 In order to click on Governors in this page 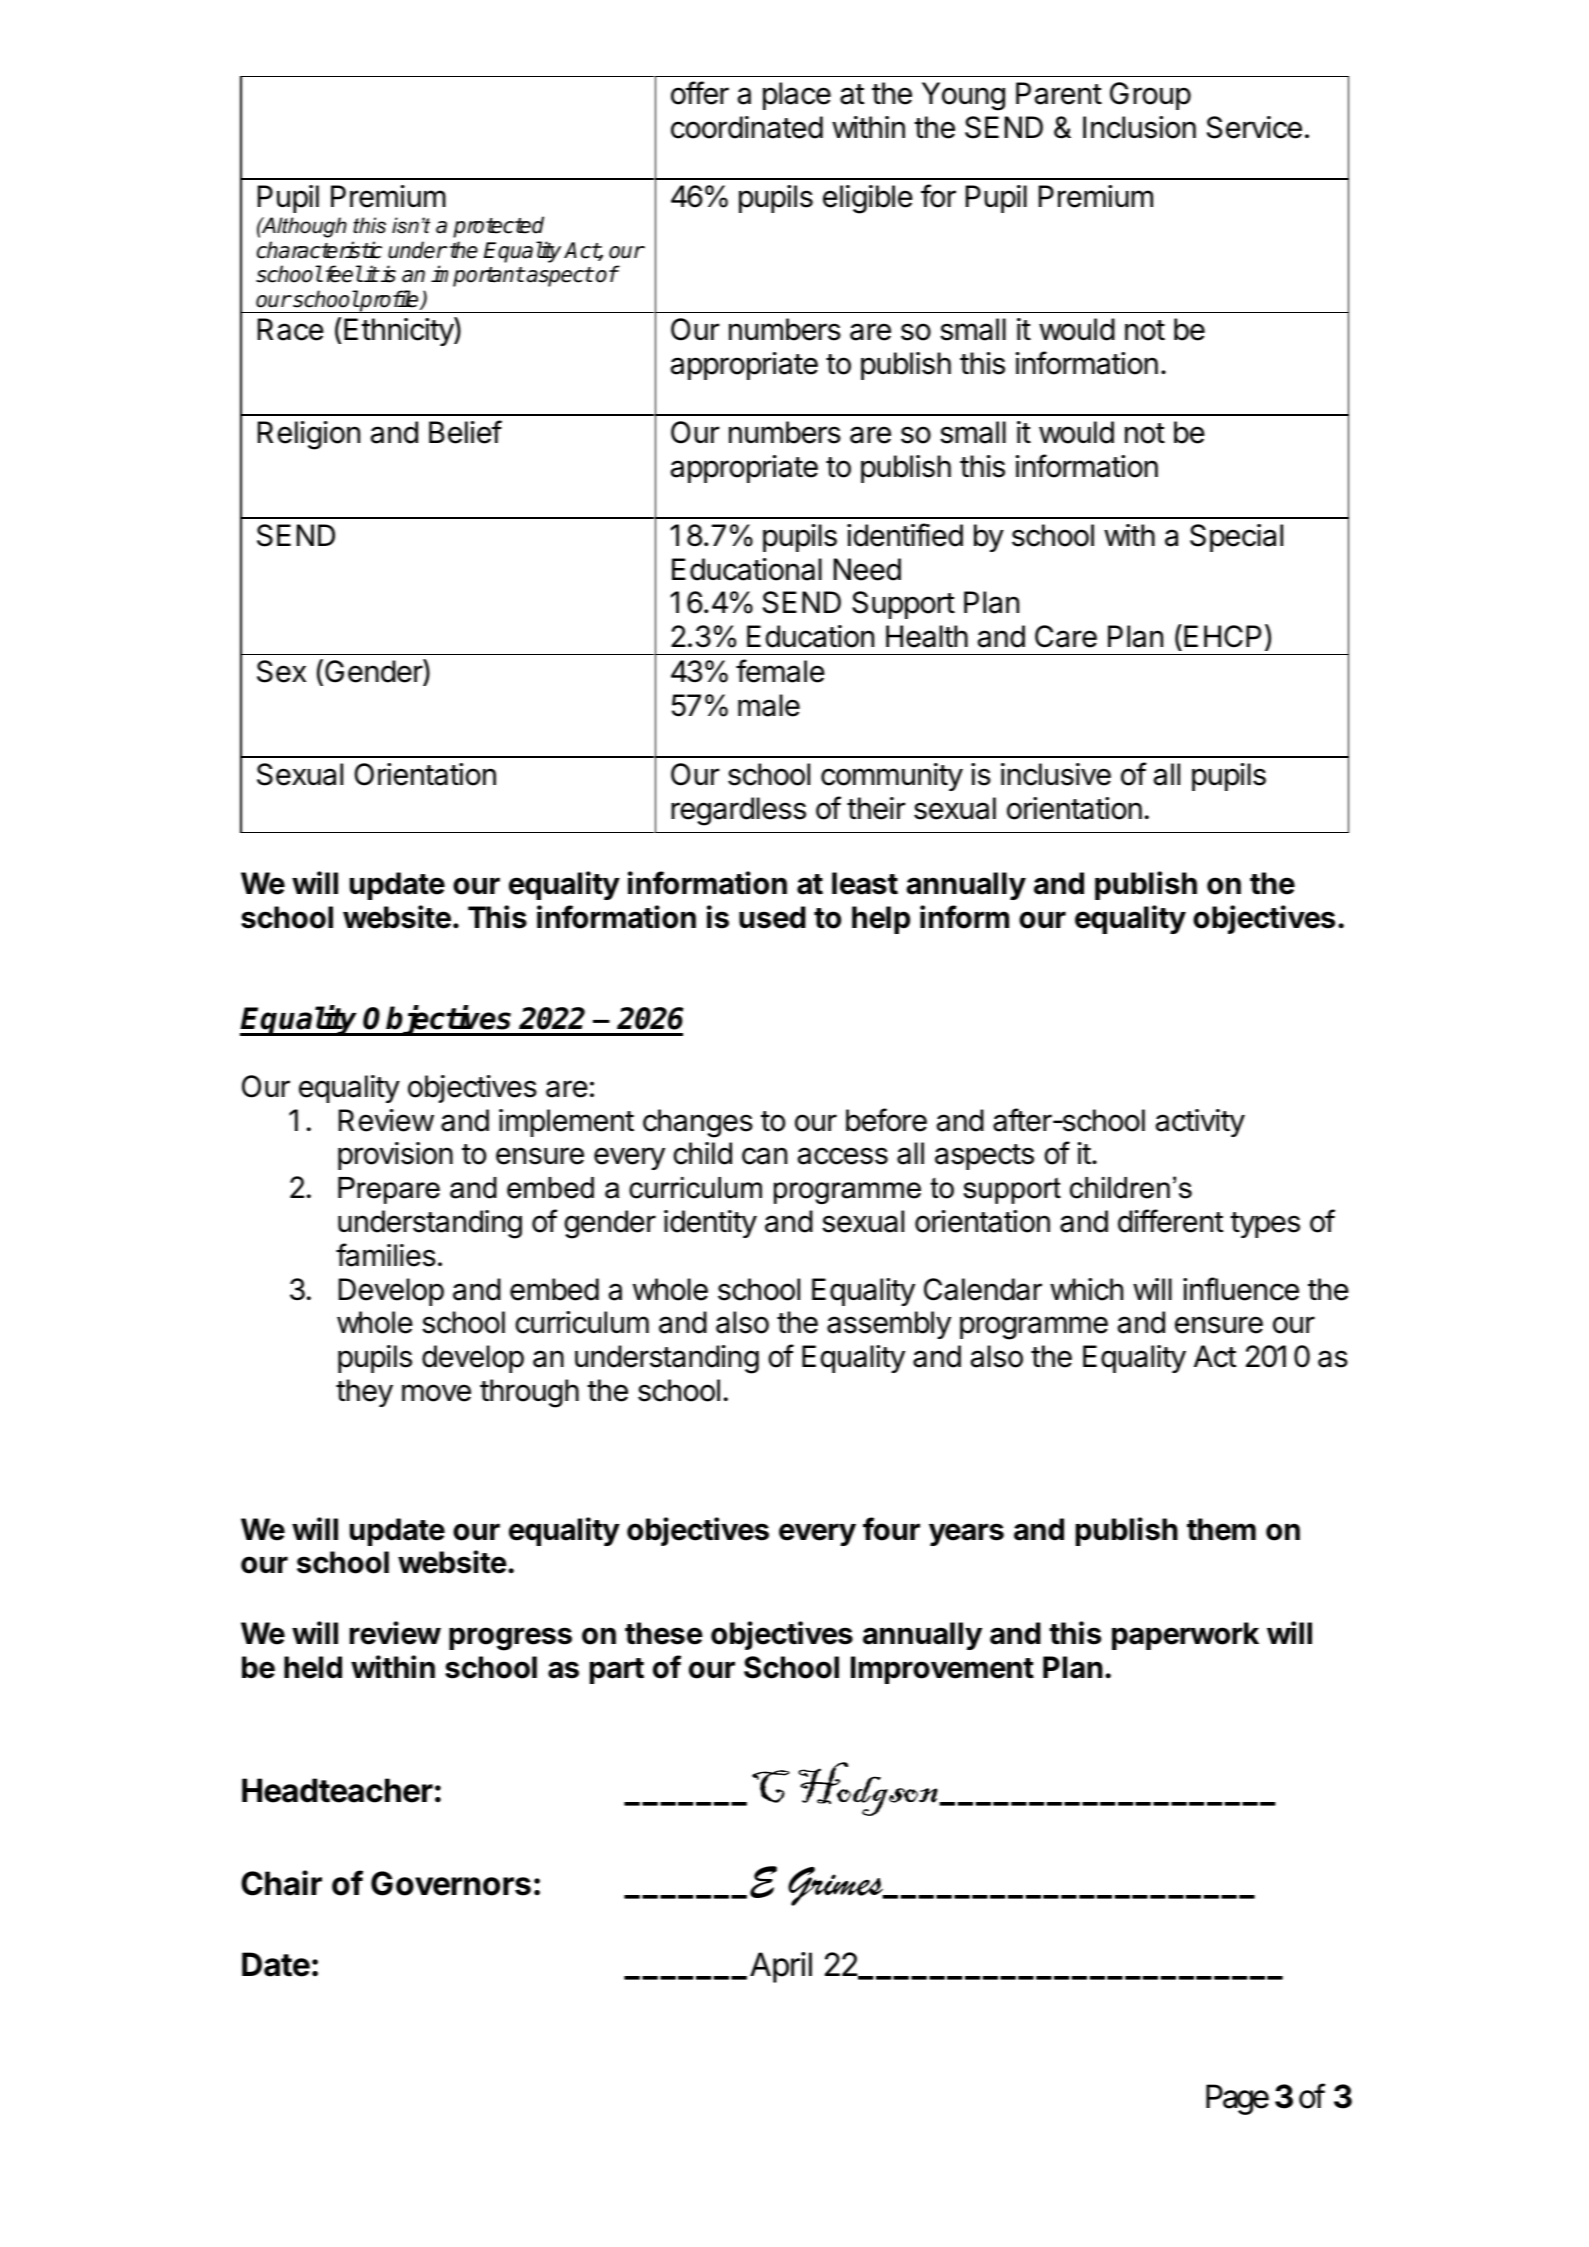, I will do `click(451, 1883)`.
